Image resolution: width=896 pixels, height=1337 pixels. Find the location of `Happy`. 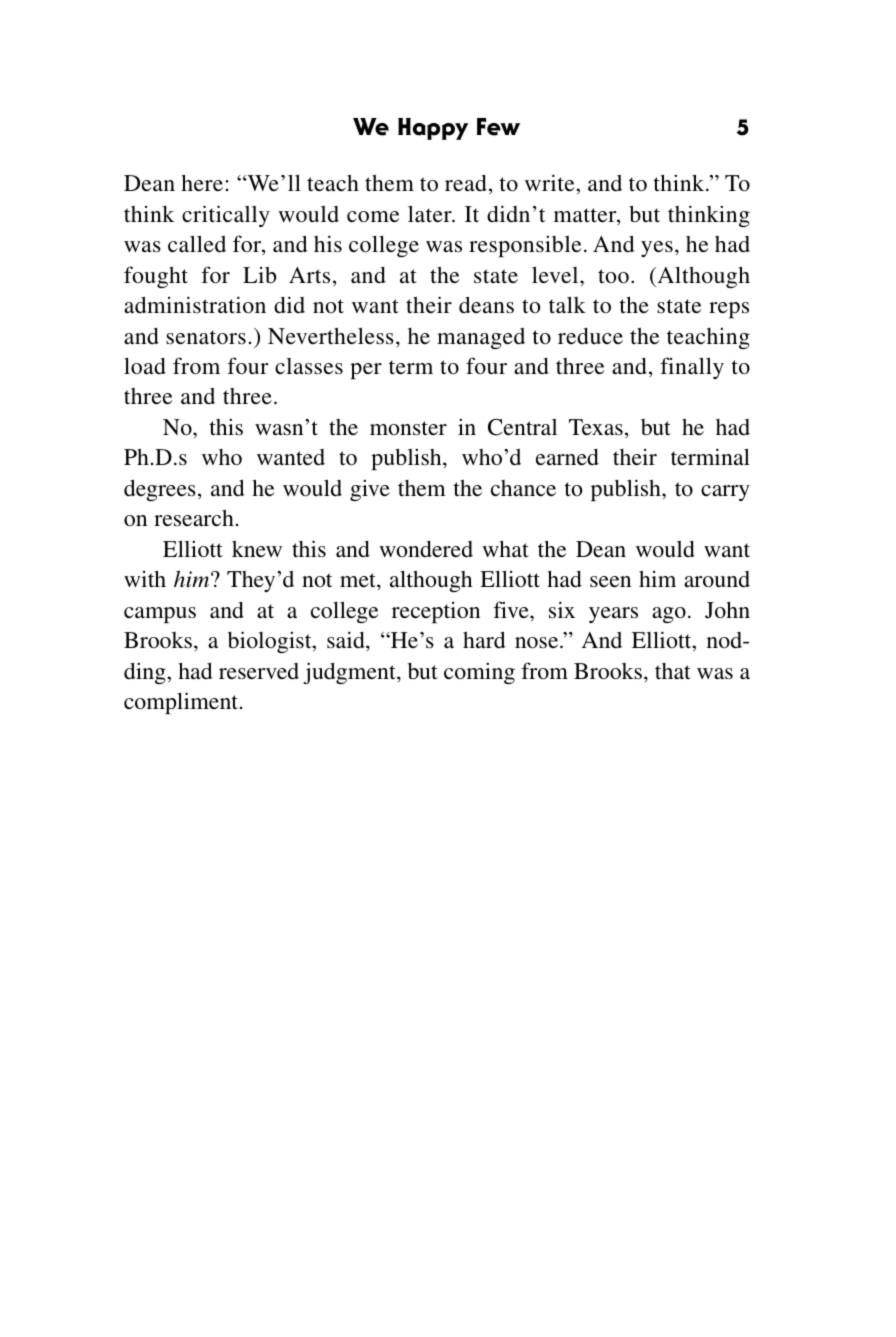

Happy is located at coordinates (433, 129).
